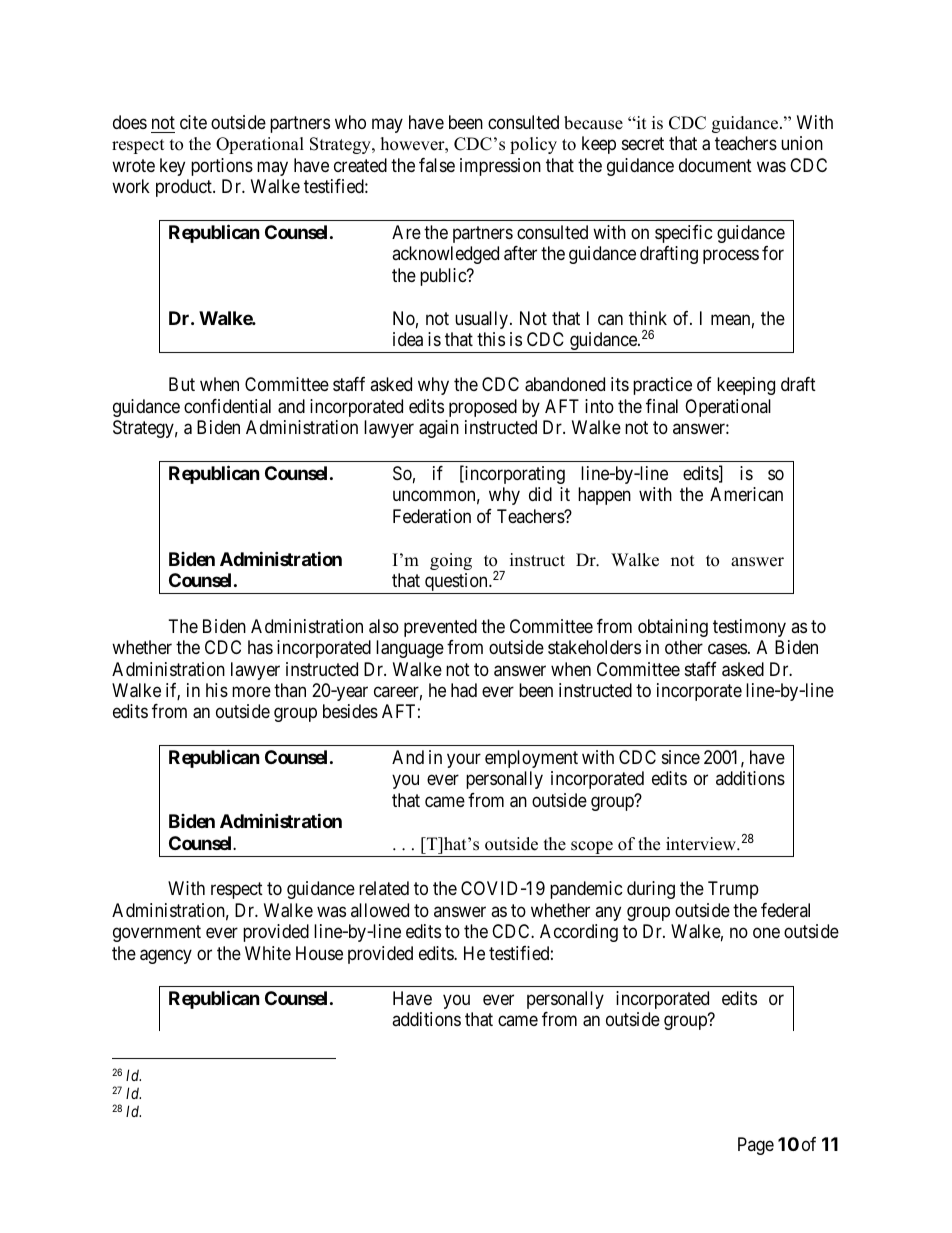 This document has height=1233, width=952. Describe the element at coordinates (727, 649) in the document. I see `cases` at that location.
